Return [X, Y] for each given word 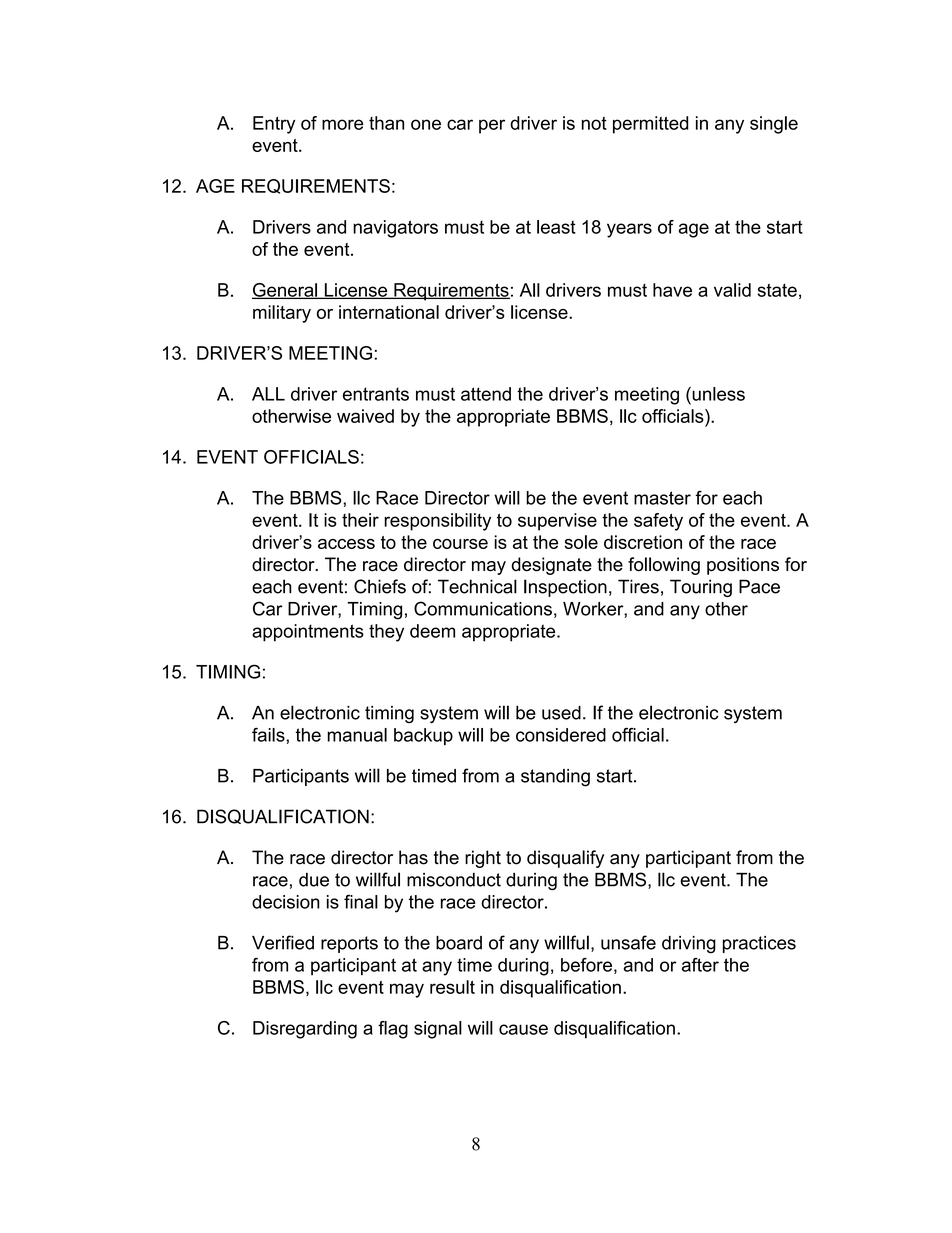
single [774, 125]
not [594, 123]
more [343, 124]
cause [523, 1029]
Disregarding [305, 1030]
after [700, 965]
